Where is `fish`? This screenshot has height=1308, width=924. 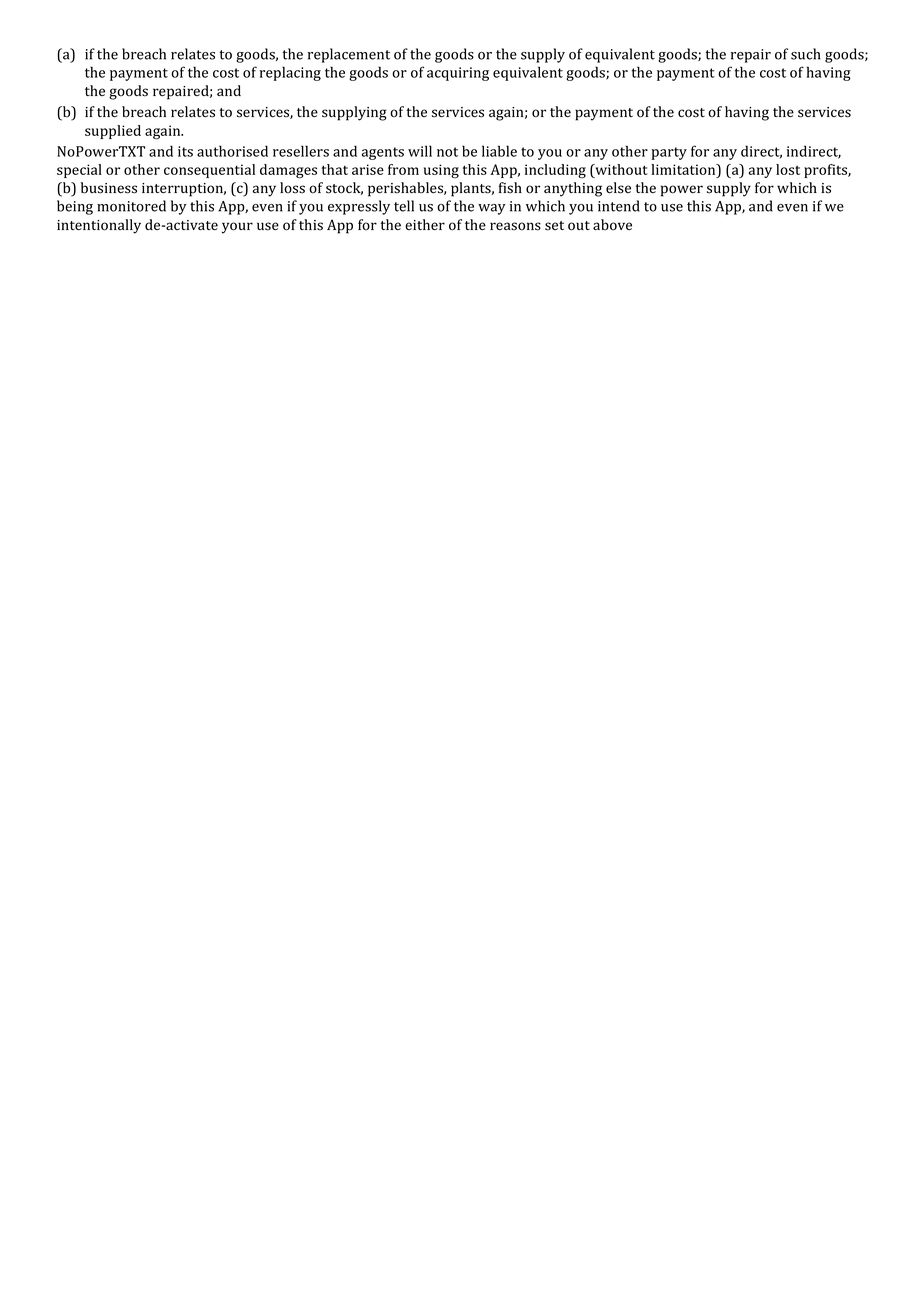 fish is located at coordinates (510, 188).
